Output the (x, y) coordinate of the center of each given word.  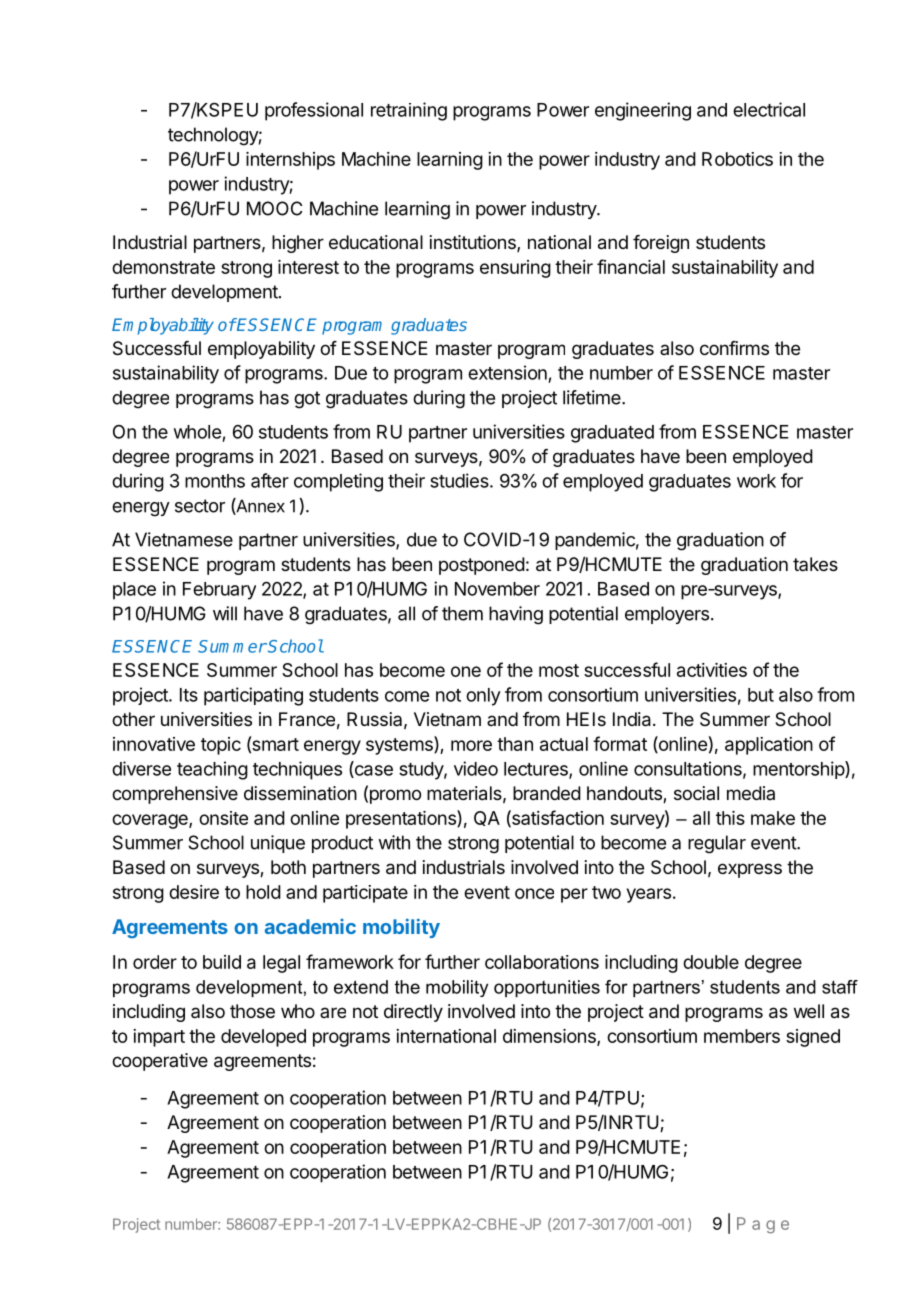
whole (197, 432)
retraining (409, 111)
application (769, 746)
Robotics (737, 159)
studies (460, 480)
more (471, 745)
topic (221, 746)
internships (290, 161)
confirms (734, 348)
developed (263, 1038)
